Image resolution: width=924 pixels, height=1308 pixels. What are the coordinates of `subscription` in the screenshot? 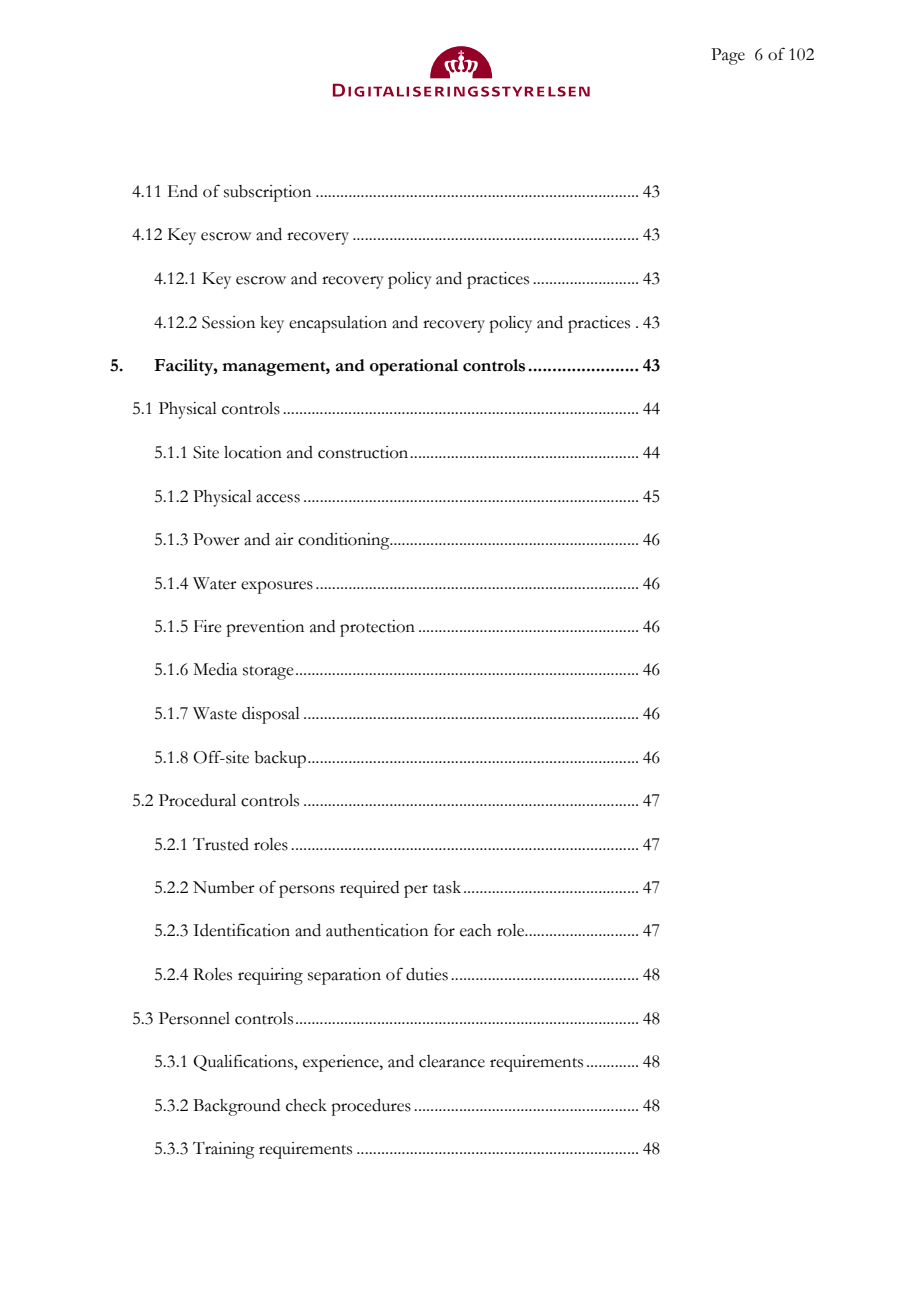 It's located at (267, 193).
